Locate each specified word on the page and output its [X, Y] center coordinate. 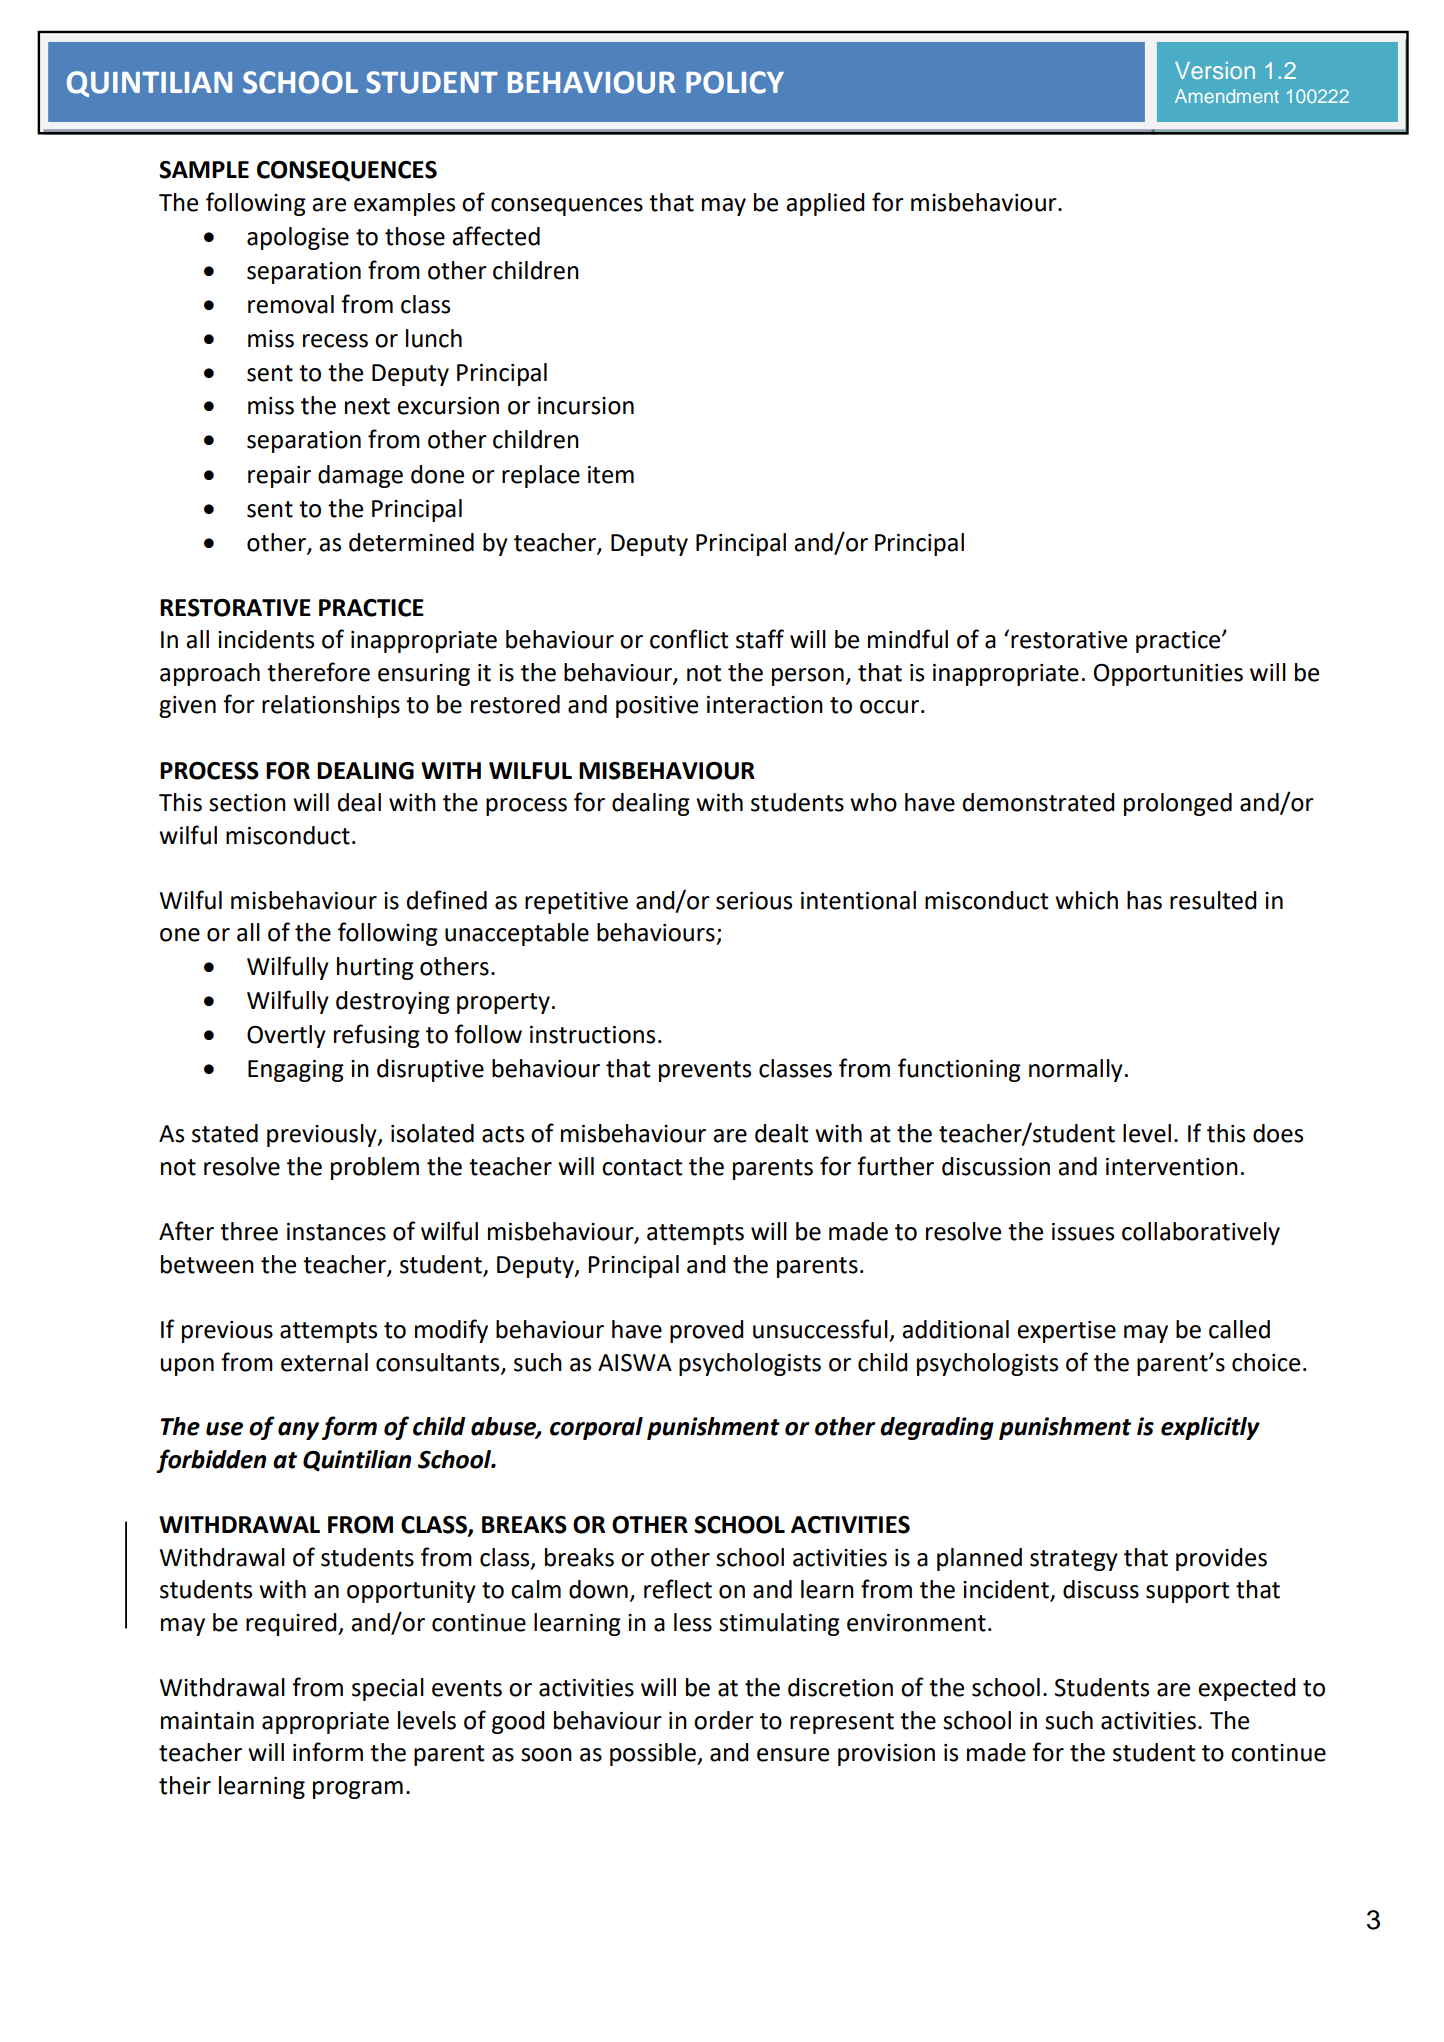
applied [825, 204]
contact [642, 1167]
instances [336, 1232]
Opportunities [1168, 675]
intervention [1172, 1167]
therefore [318, 672]
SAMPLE [204, 170]
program [358, 1790]
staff [760, 639]
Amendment [1227, 96]
